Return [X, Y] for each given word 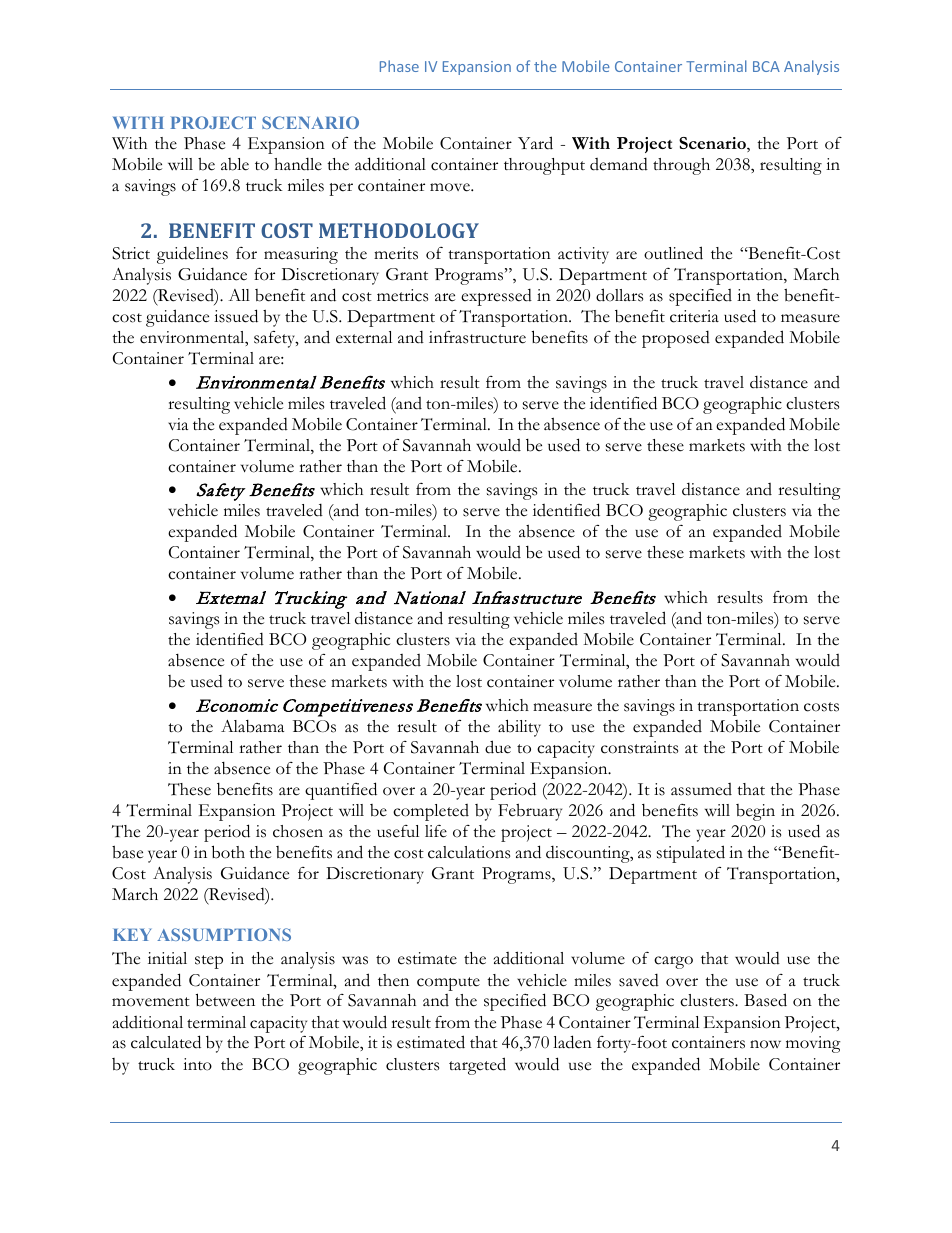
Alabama [252, 726]
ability [519, 728]
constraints [639, 747]
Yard [535, 143]
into [197, 1064]
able [235, 164]
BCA [766, 66]
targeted [477, 1066]
